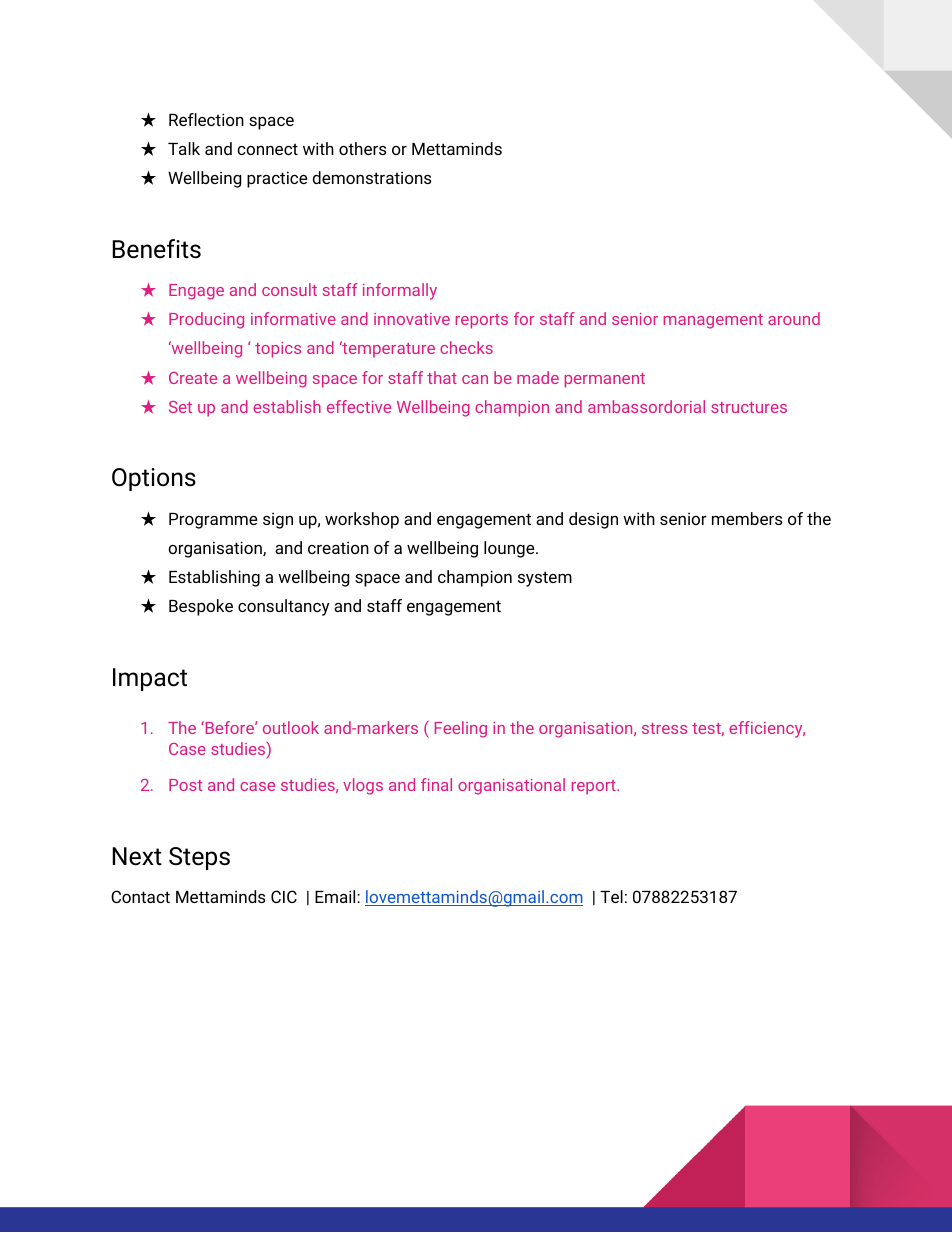 The image size is (952, 1233). What do you see at coordinates (664, 728) in the document?
I see `stress` at bounding box center [664, 728].
